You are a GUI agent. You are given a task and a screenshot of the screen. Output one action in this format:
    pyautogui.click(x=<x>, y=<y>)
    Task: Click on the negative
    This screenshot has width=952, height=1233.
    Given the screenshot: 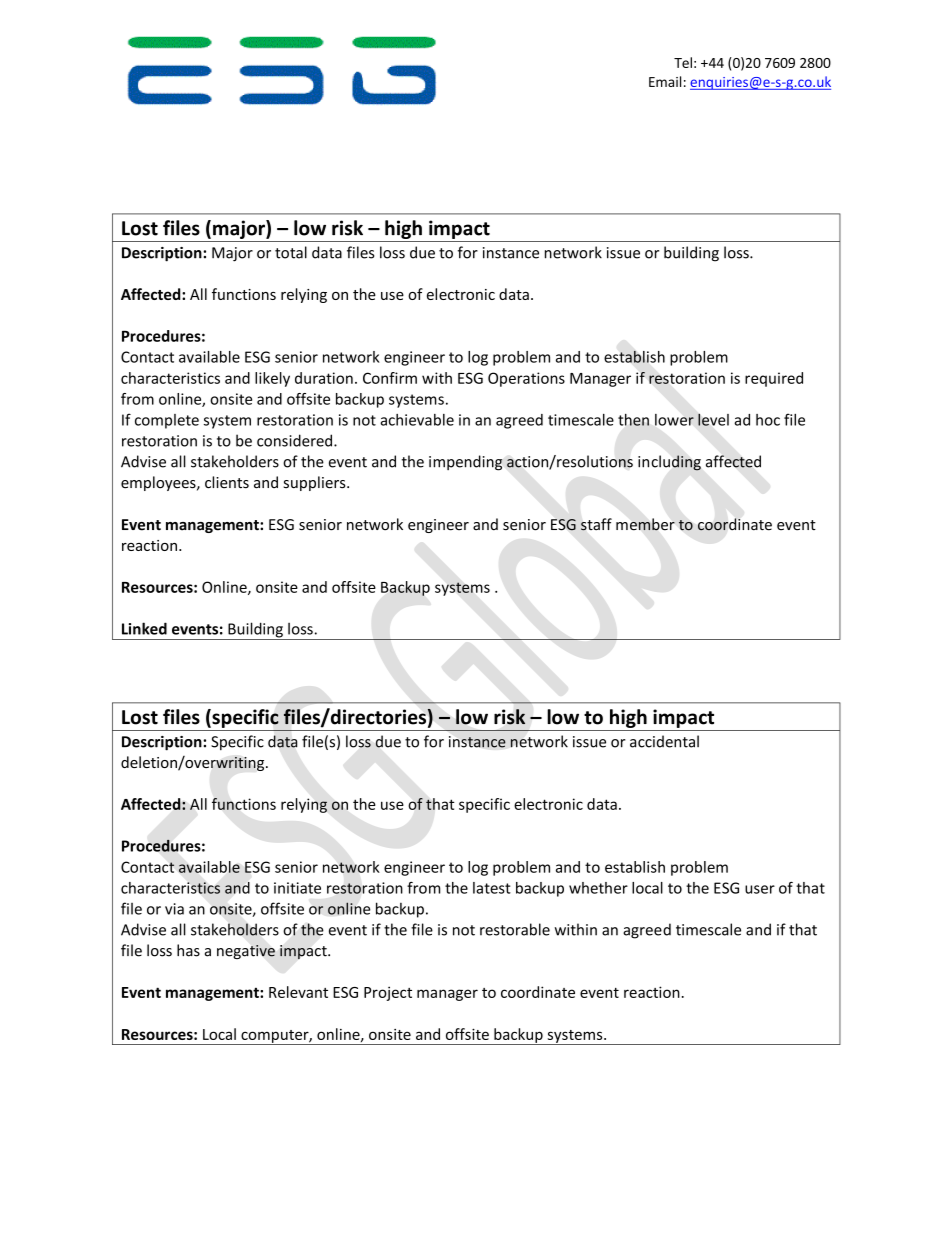 What is the action you would take?
    pyautogui.click(x=246, y=952)
